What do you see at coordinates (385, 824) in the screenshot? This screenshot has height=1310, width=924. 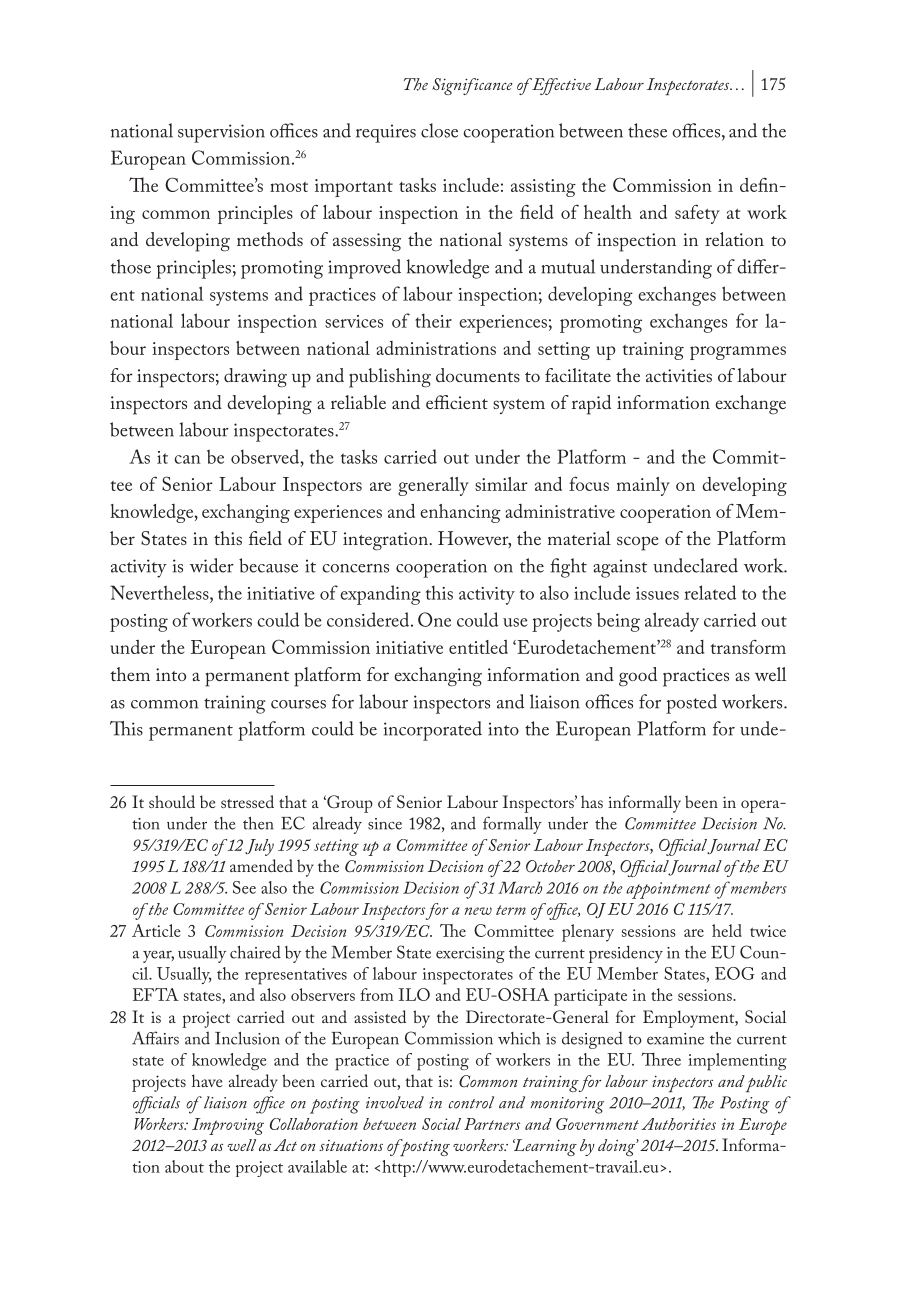 I see `since` at bounding box center [385, 824].
